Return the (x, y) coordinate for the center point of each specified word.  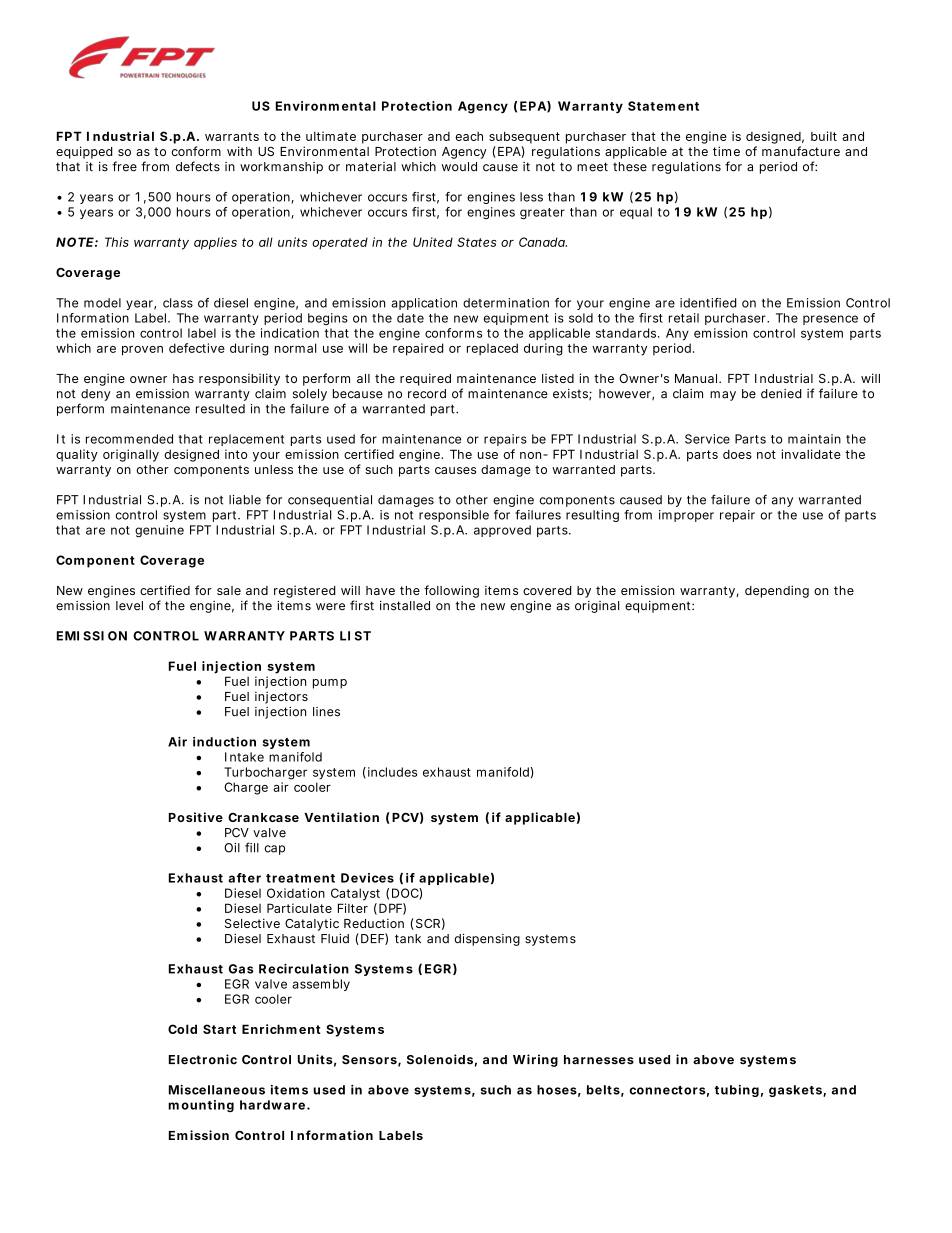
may (723, 396)
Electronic (203, 1059)
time (726, 151)
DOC (406, 894)
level (129, 606)
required (425, 379)
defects (198, 166)
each (469, 136)
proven (142, 351)
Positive (196, 817)
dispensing (487, 940)
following (451, 591)
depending (777, 591)
